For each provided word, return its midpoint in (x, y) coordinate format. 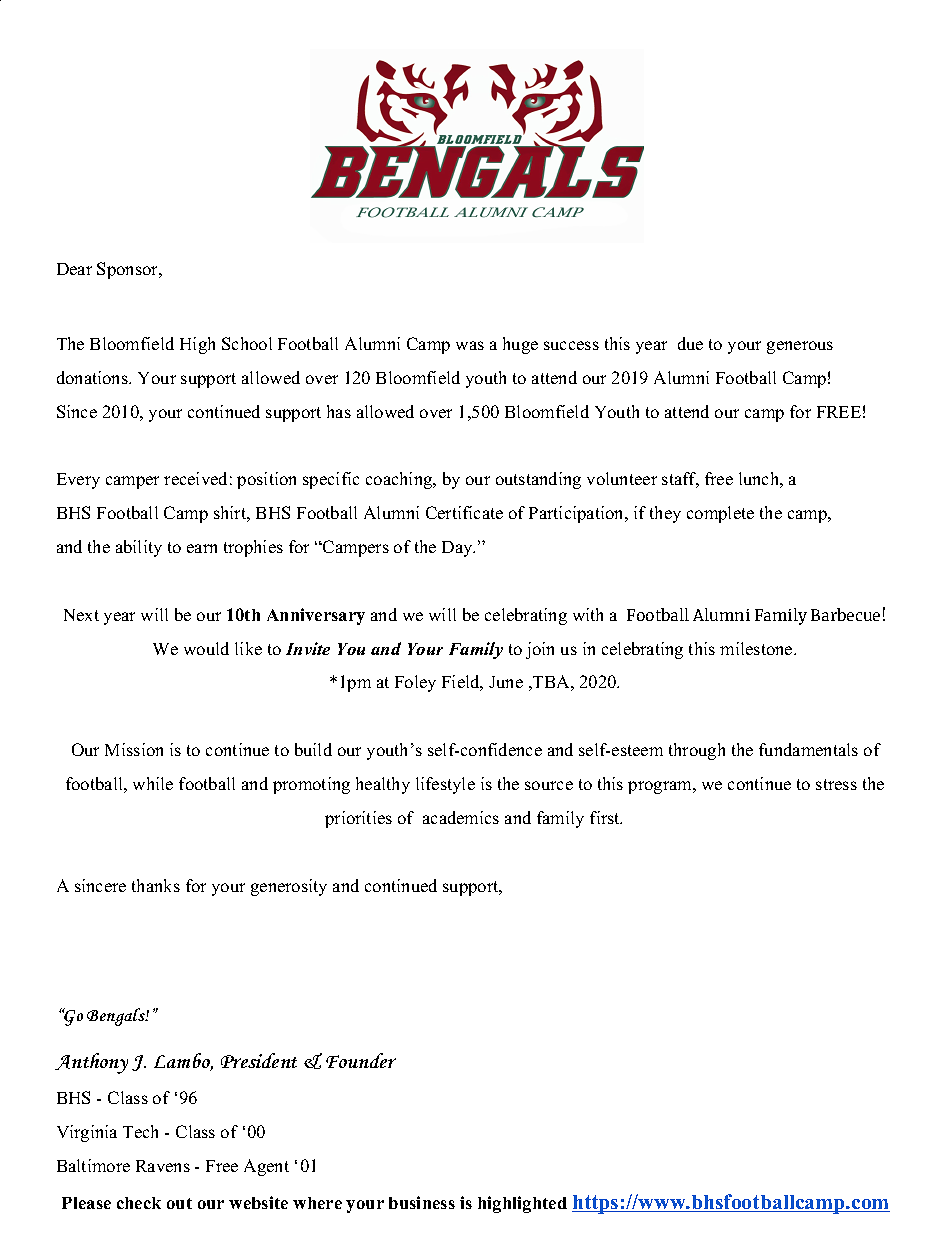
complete (720, 514)
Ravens (163, 1166)
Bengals (117, 1017)
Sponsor (129, 270)
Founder (361, 1060)
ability (139, 548)
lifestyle (445, 785)
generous (800, 347)
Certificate (464, 512)
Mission (134, 749)
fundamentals (808, 749)
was (470, 345)
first (606, 817)
